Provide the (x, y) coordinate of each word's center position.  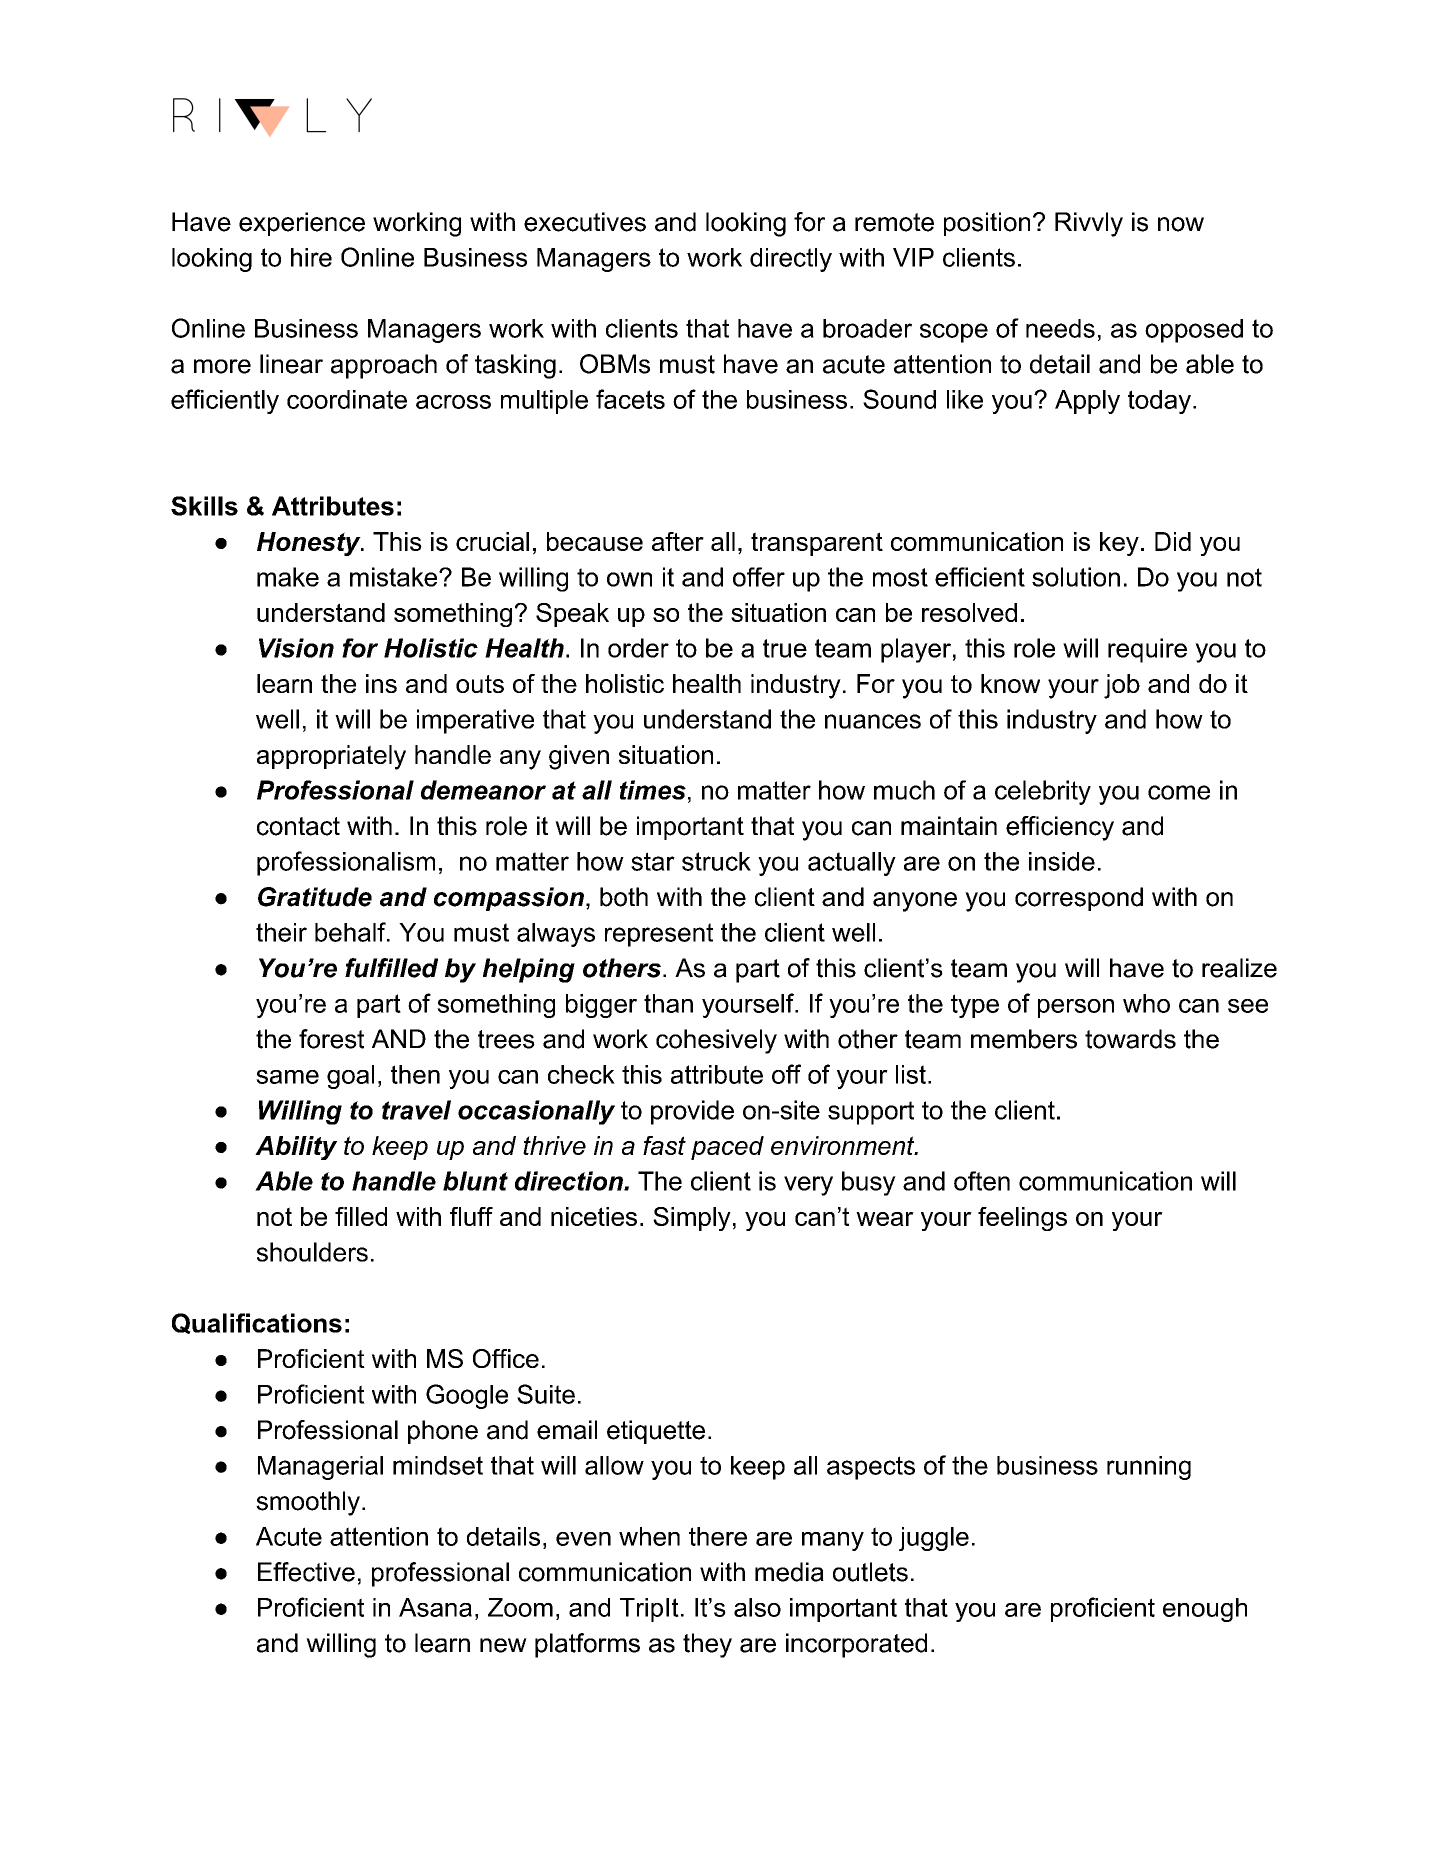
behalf (351, 932)
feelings (1022, 1219)
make (288, 577)
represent (659, 935)
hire (311, 257)
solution (1076, 577)
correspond (1079, 899)
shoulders (312, 1252)
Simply (692, 1219)
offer (759, 577)
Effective (306, 1572)
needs (1060, 328)
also (757, 1607)
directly (791, 260)
